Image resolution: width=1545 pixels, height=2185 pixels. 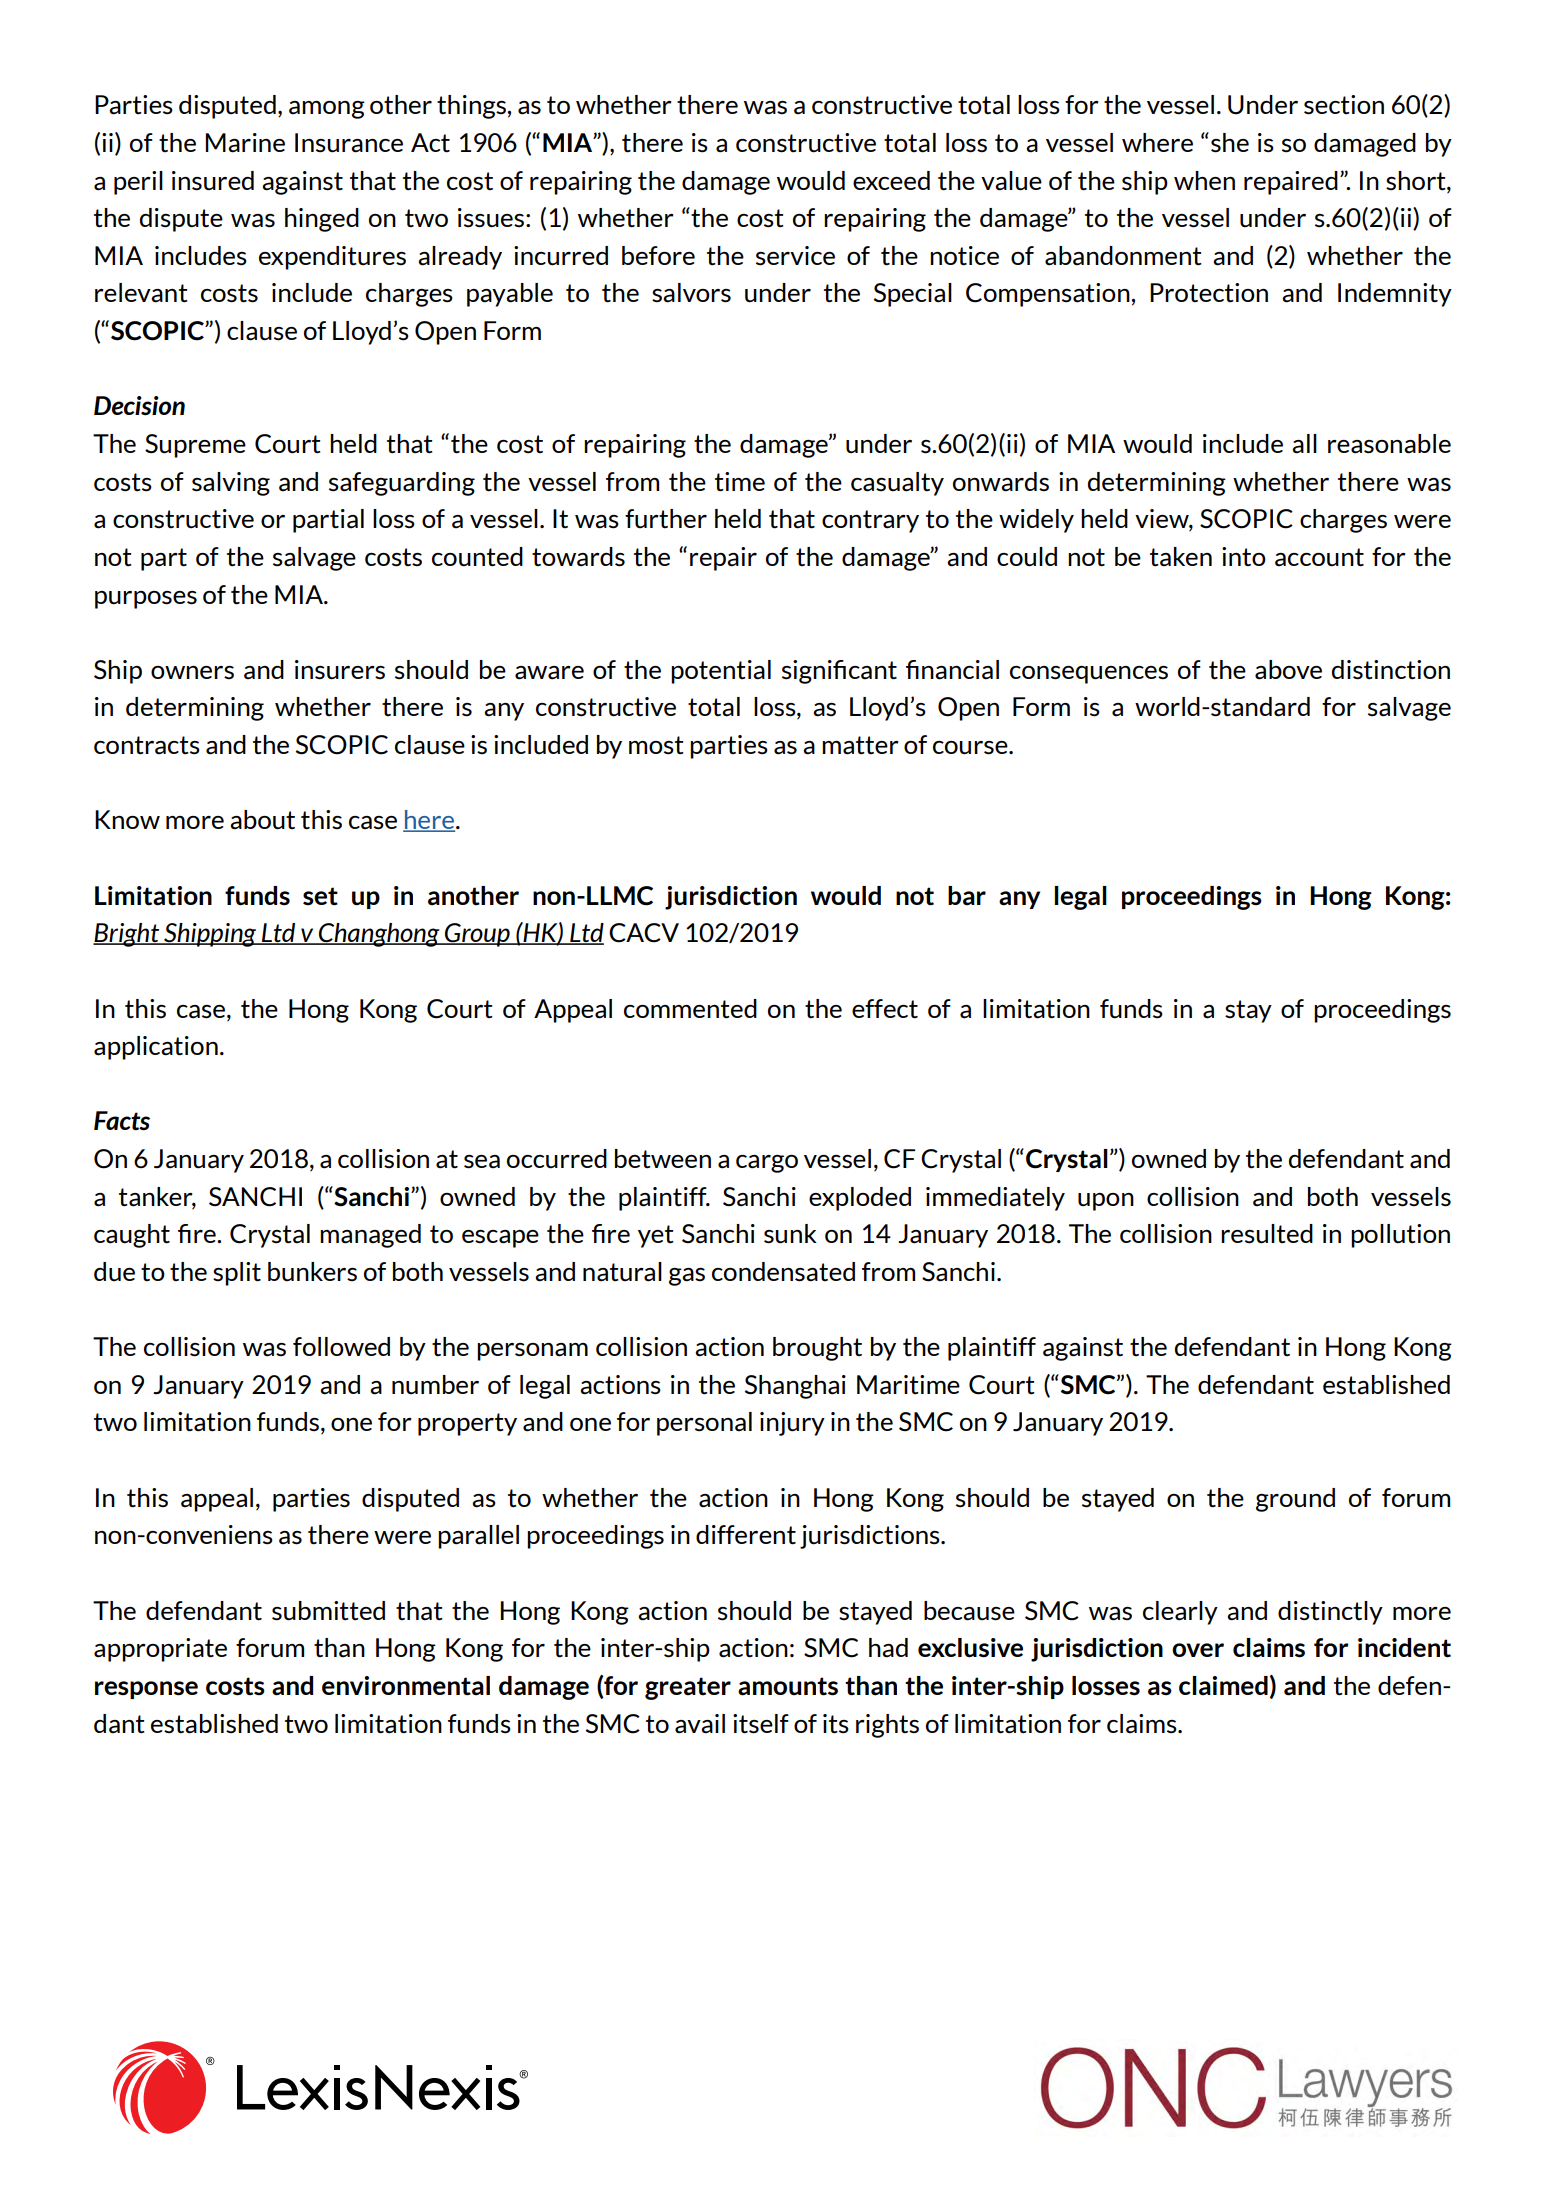 What do you see at coordinates (788, 1686) in the image?
I see `amounts` at bounding box center [788, 1686].
